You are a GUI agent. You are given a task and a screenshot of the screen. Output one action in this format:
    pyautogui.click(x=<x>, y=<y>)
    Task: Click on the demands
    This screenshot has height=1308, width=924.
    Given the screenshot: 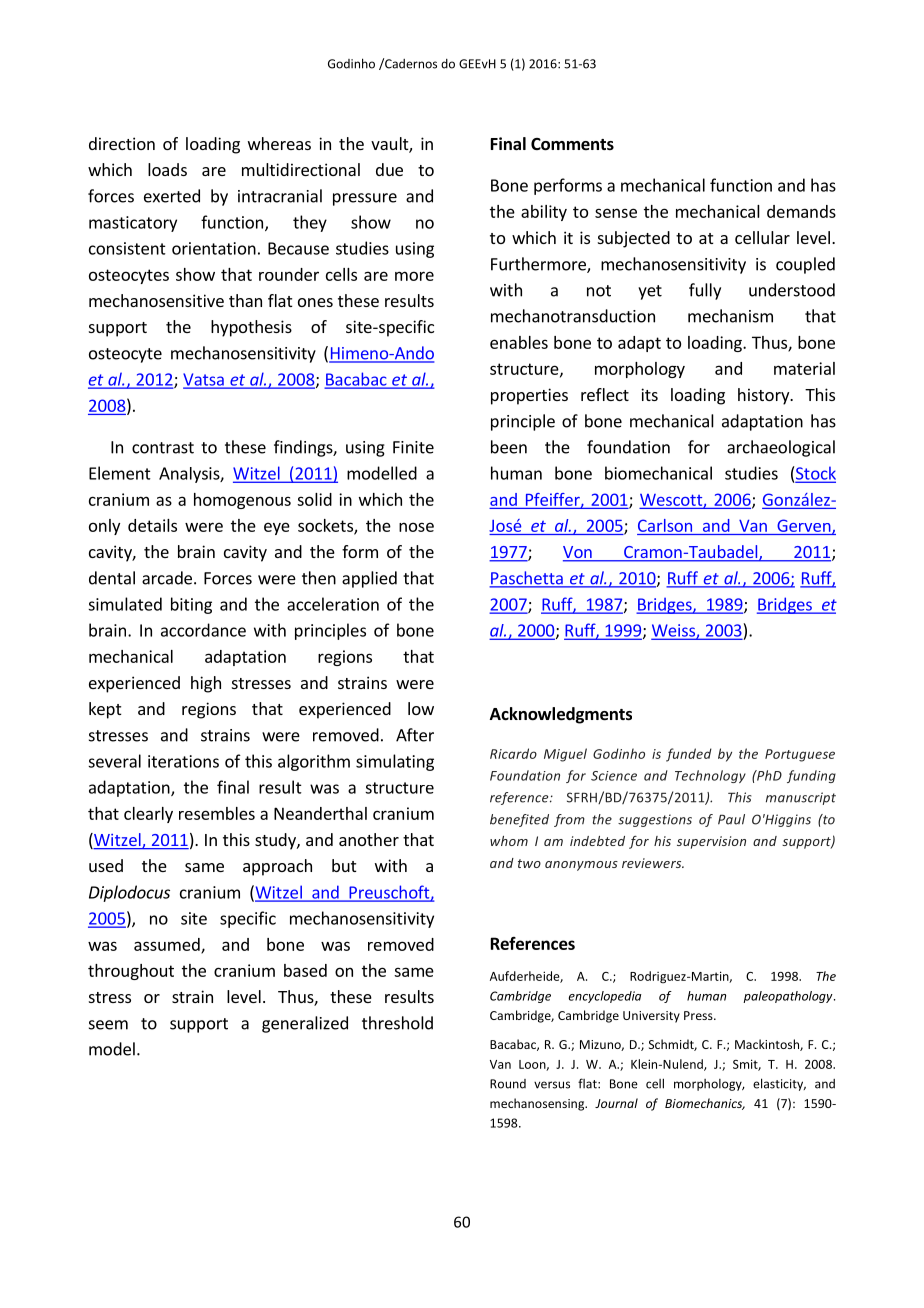 What is the action you would take?
    pyautogui.click(x=801, y=211)
